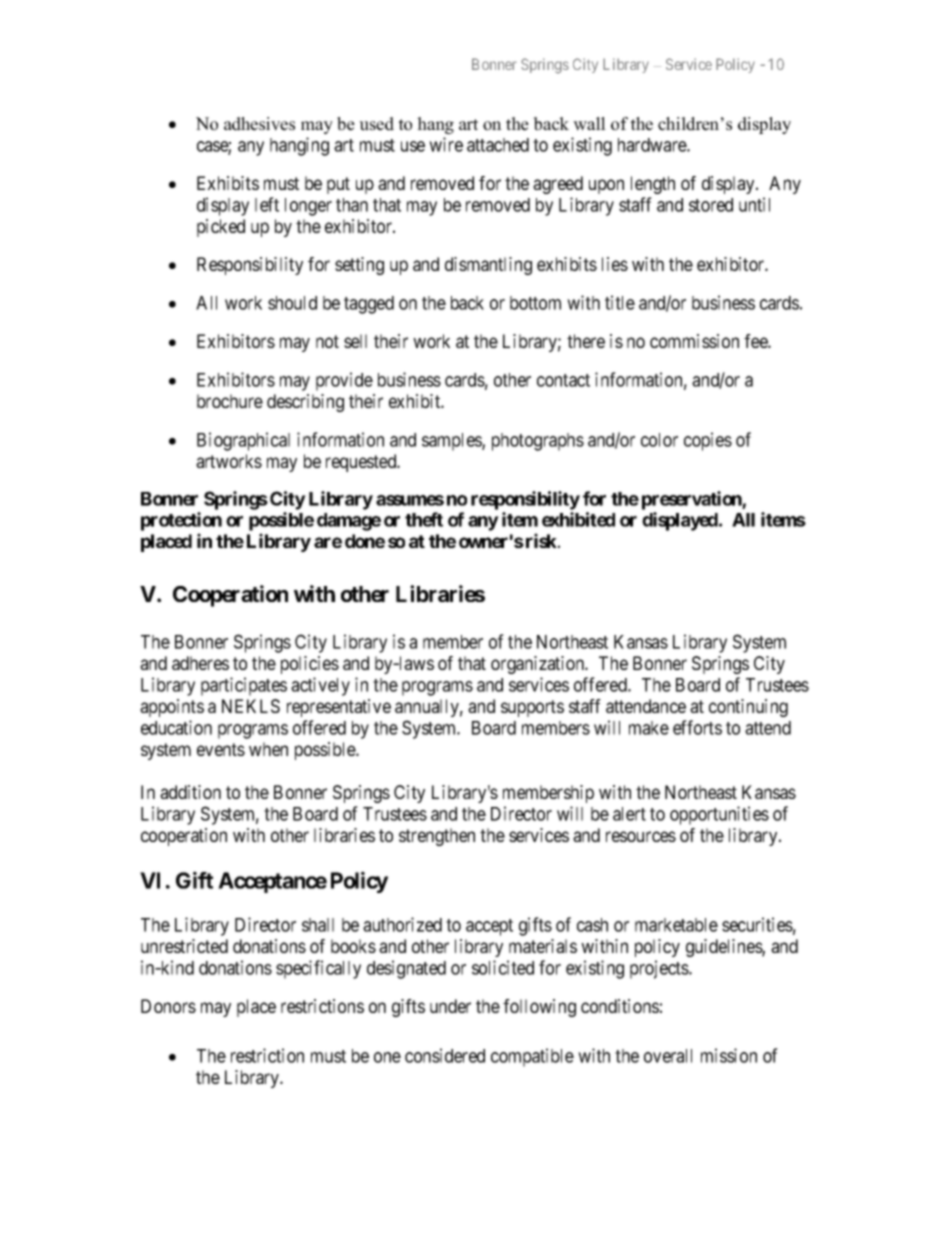 The image size is (952, 1233). Describe the element at coordinates (452, 442) in the screenshot. I see `samples` at that location.
